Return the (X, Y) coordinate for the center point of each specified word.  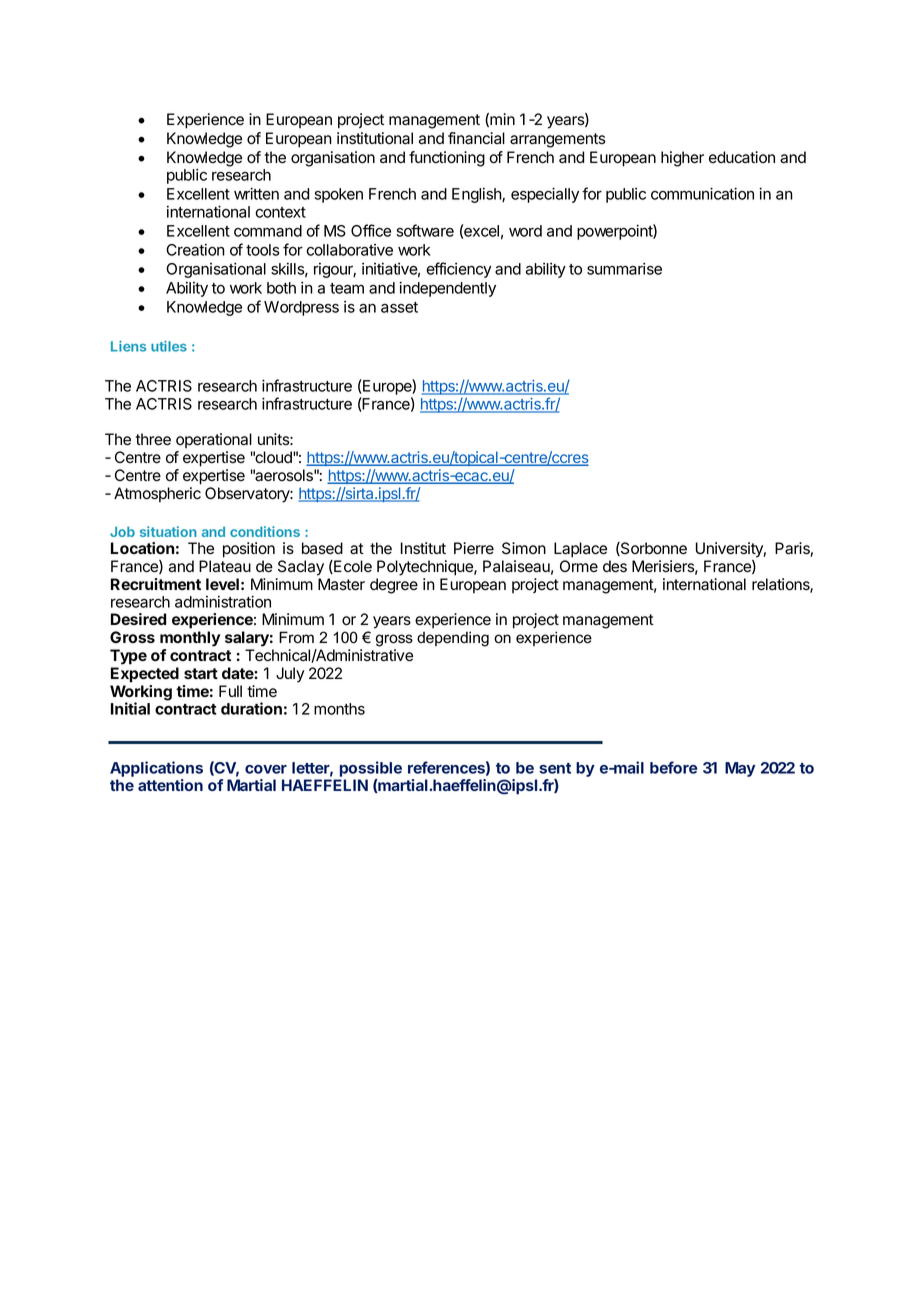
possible (371, 769)
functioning (447, 159)
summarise (624, 268)
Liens (128, 346)
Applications (156, 769)
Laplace (580, 550)
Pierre (474, 548)
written (256, 193)
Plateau (225, 566)
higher (682, 159)
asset (399, 307)
